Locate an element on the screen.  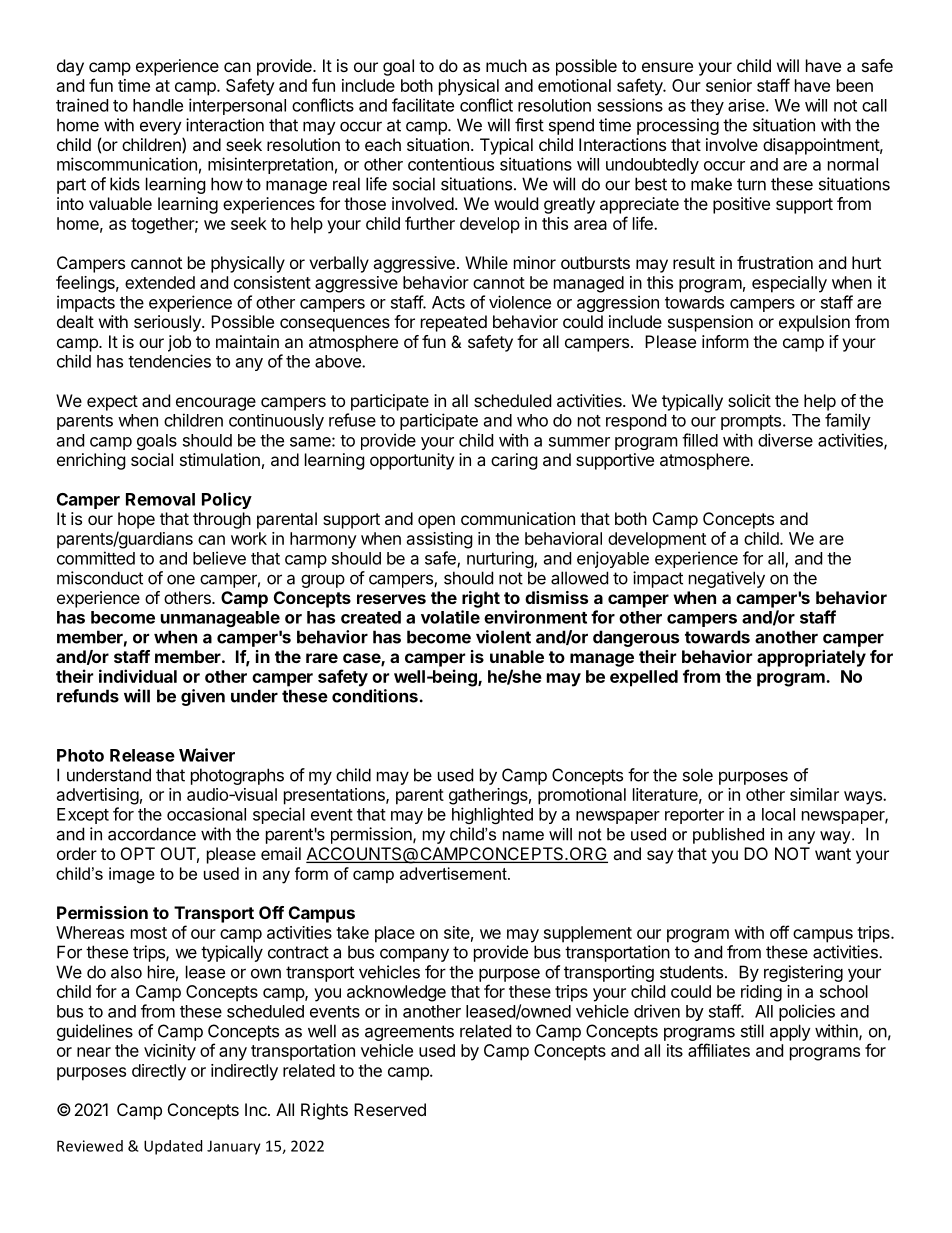
Waiver is located at coordinates (207, 755).
